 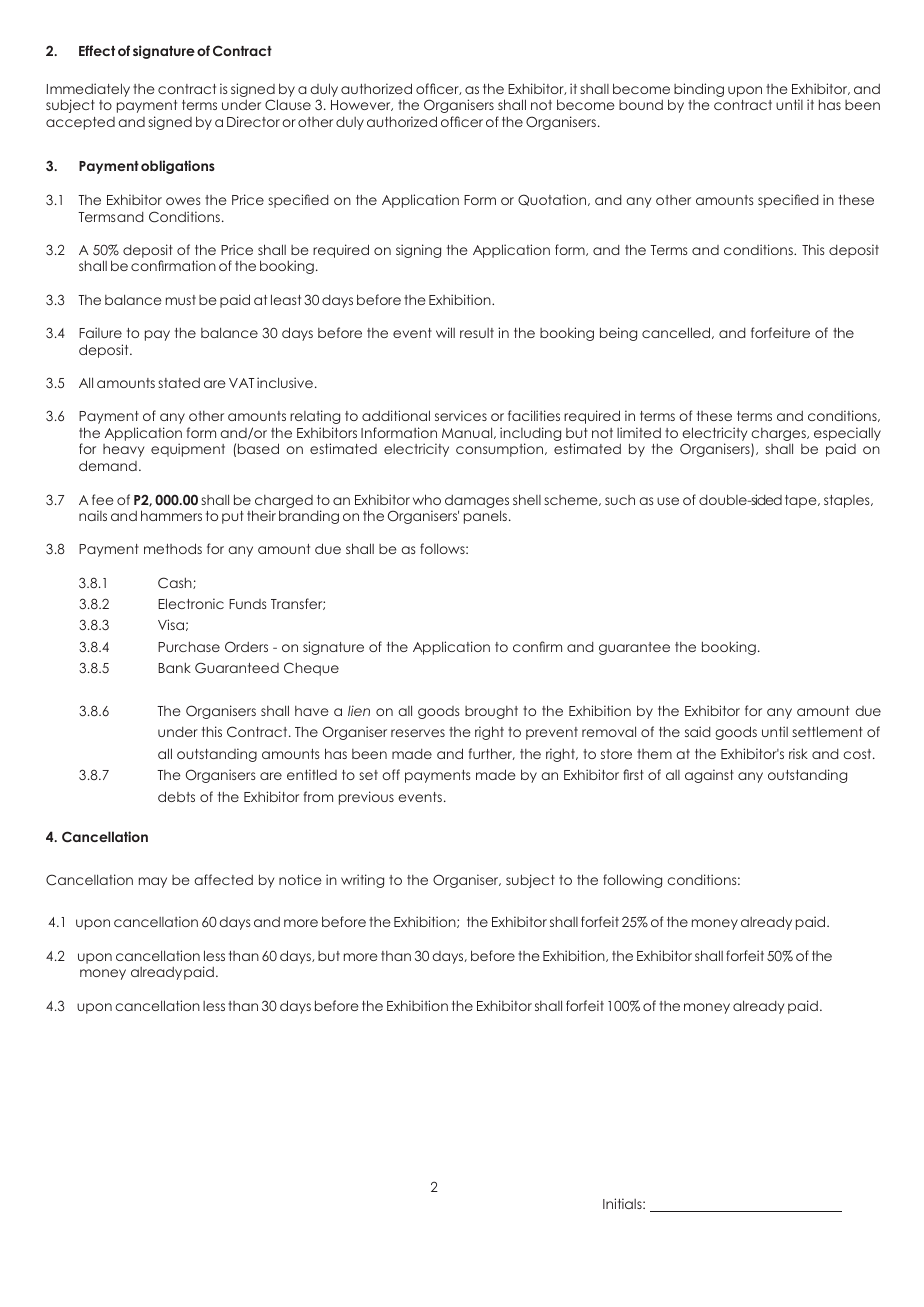 I want to click on Director, so click(x=253, y=121).
